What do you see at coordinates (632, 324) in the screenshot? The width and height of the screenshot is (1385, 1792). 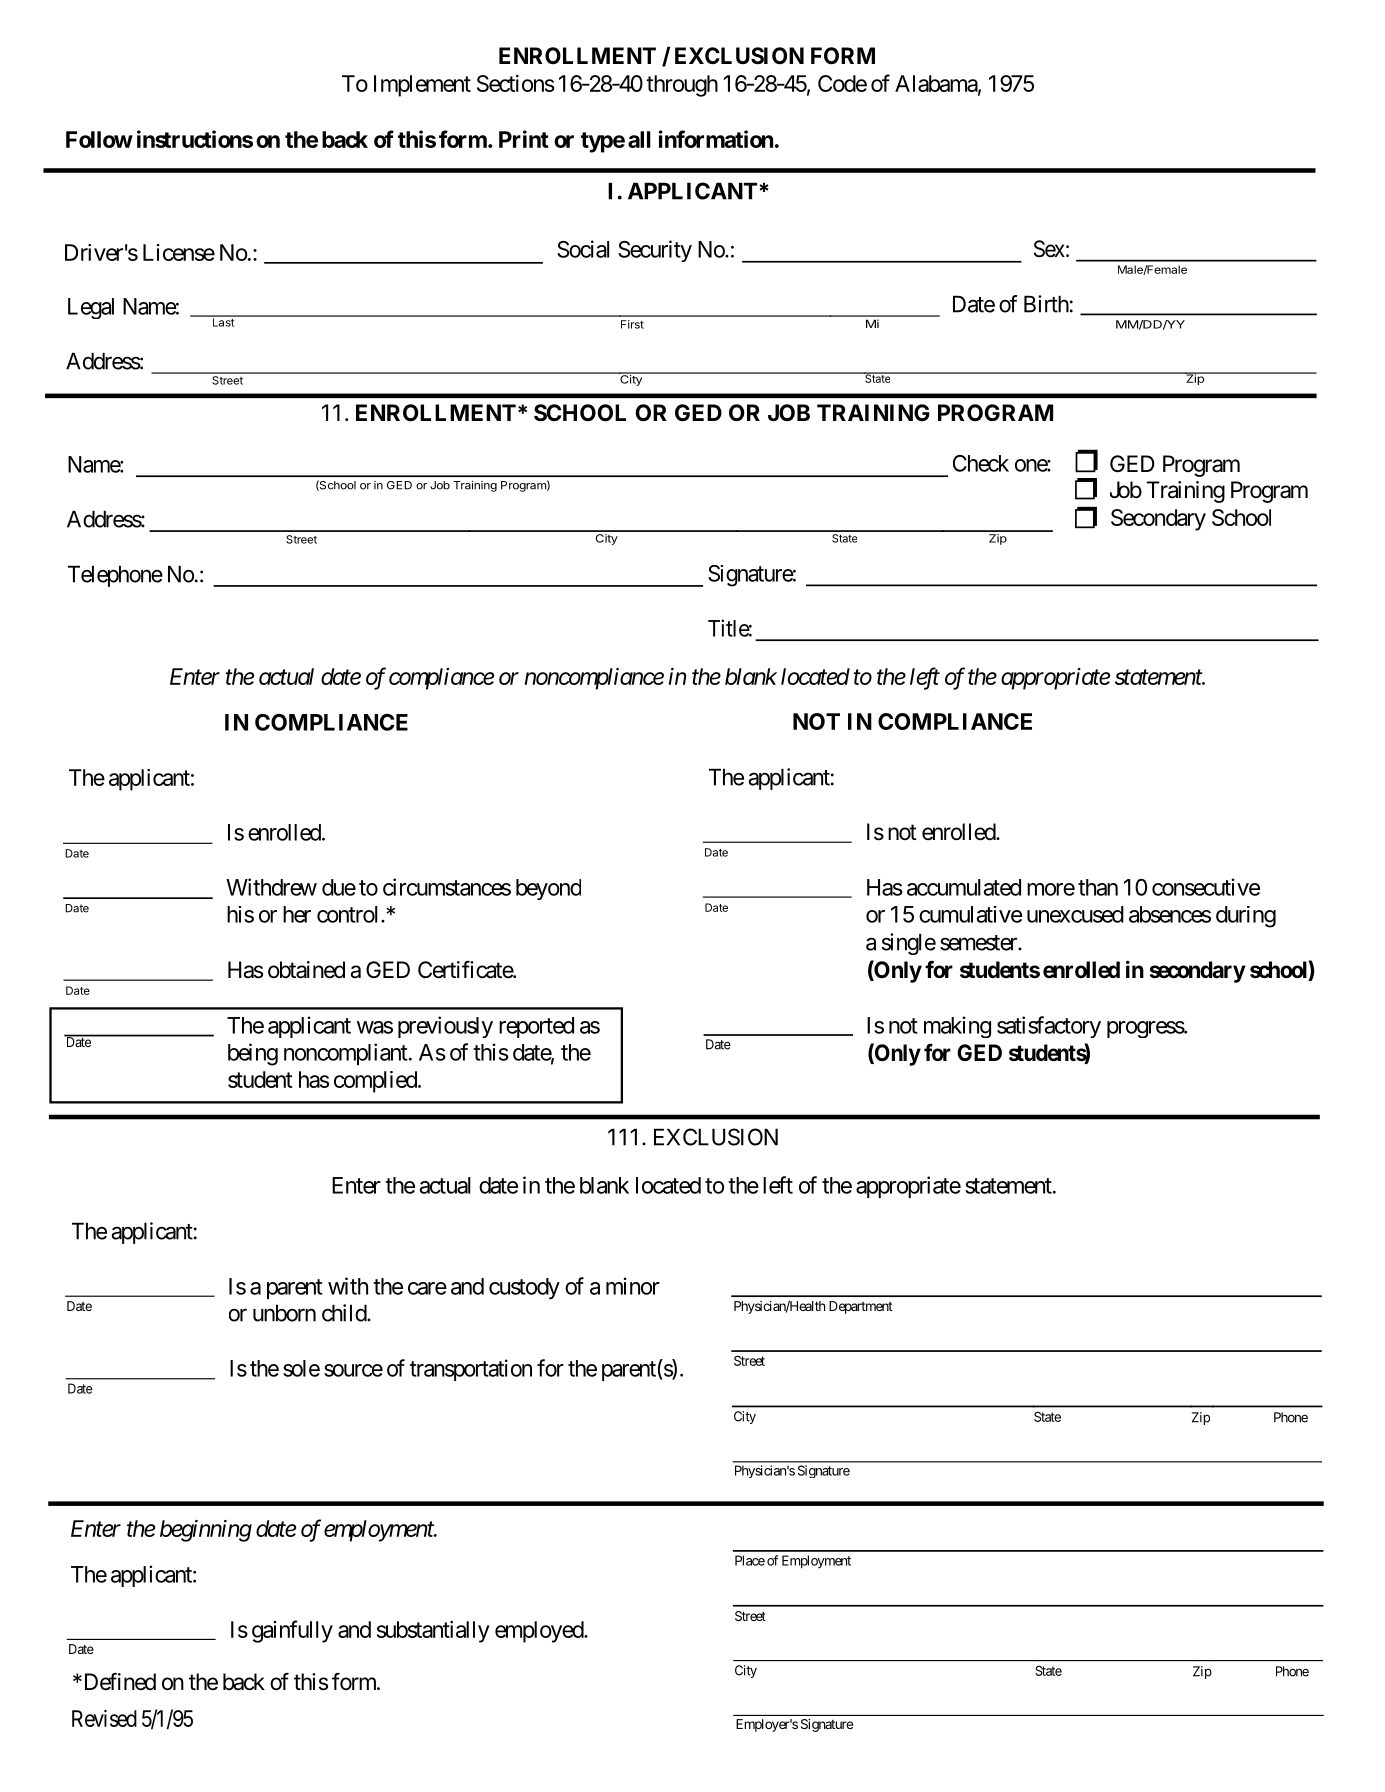 I see `First` at bounding box center [632, 324].
